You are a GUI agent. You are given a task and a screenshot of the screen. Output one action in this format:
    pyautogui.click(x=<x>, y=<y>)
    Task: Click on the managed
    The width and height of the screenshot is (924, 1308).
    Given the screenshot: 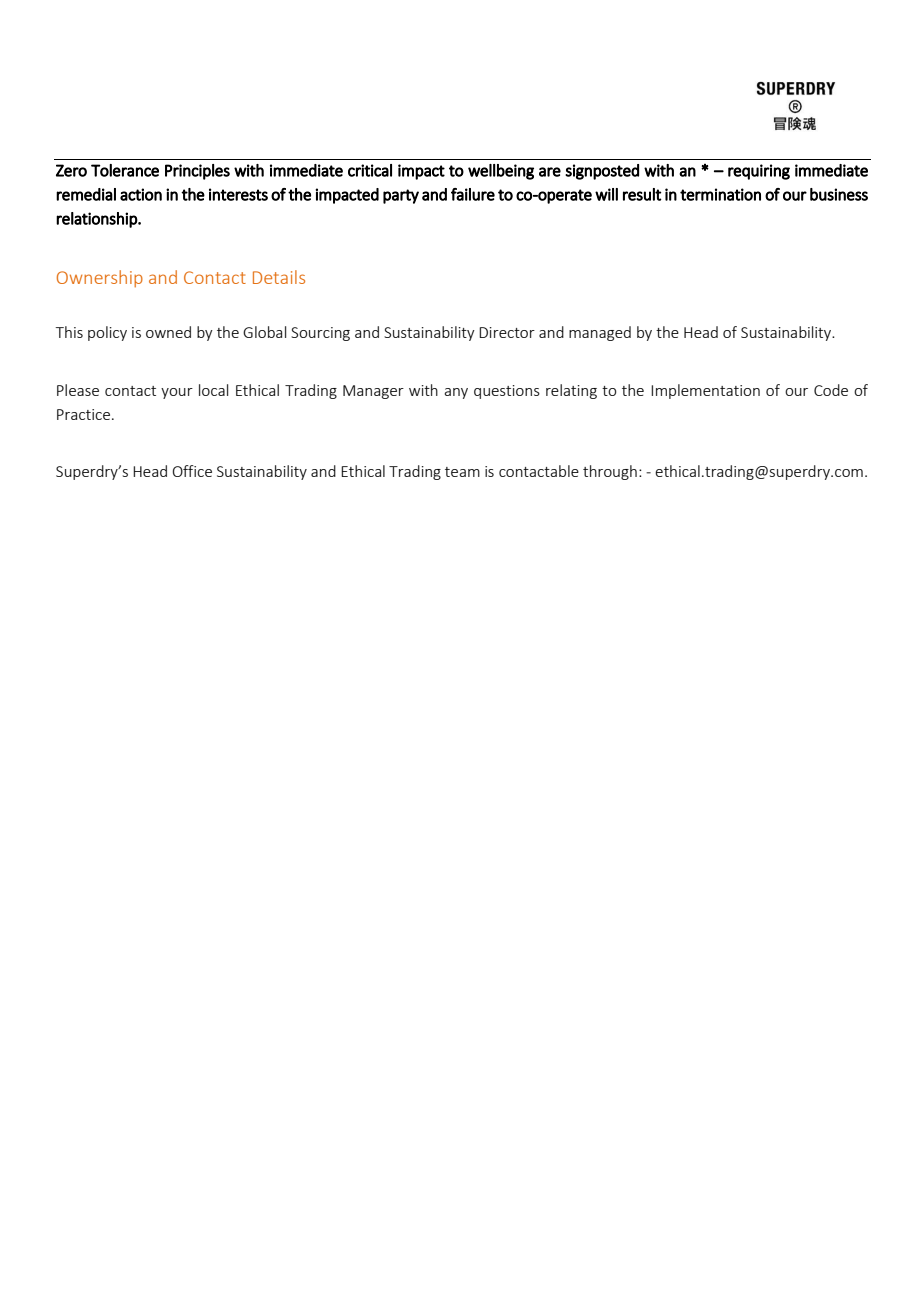 What is the action you would take?
    pyautogui.click(x=600, y=333)
